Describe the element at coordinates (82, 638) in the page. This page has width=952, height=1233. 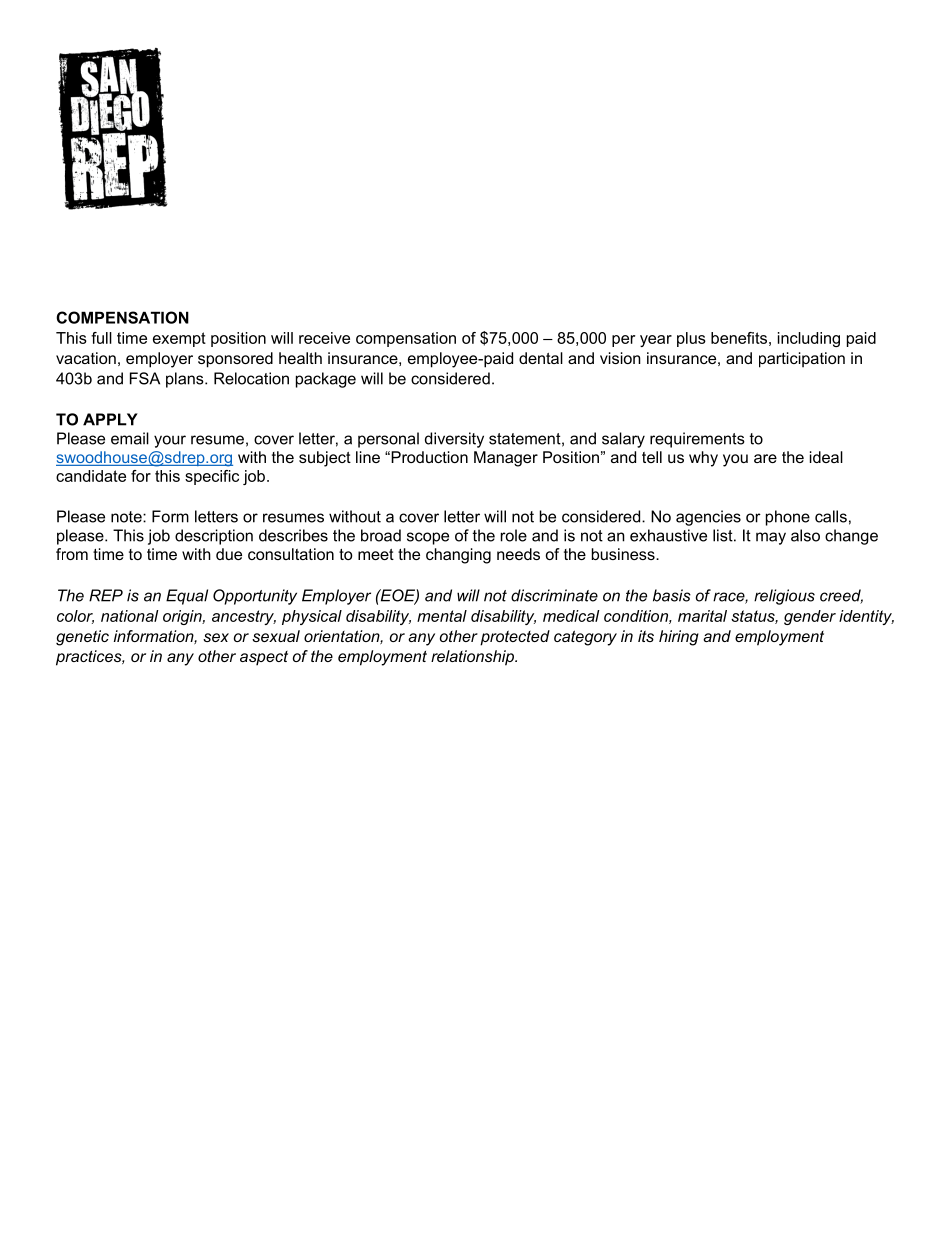
I see `genetic` at that location.
